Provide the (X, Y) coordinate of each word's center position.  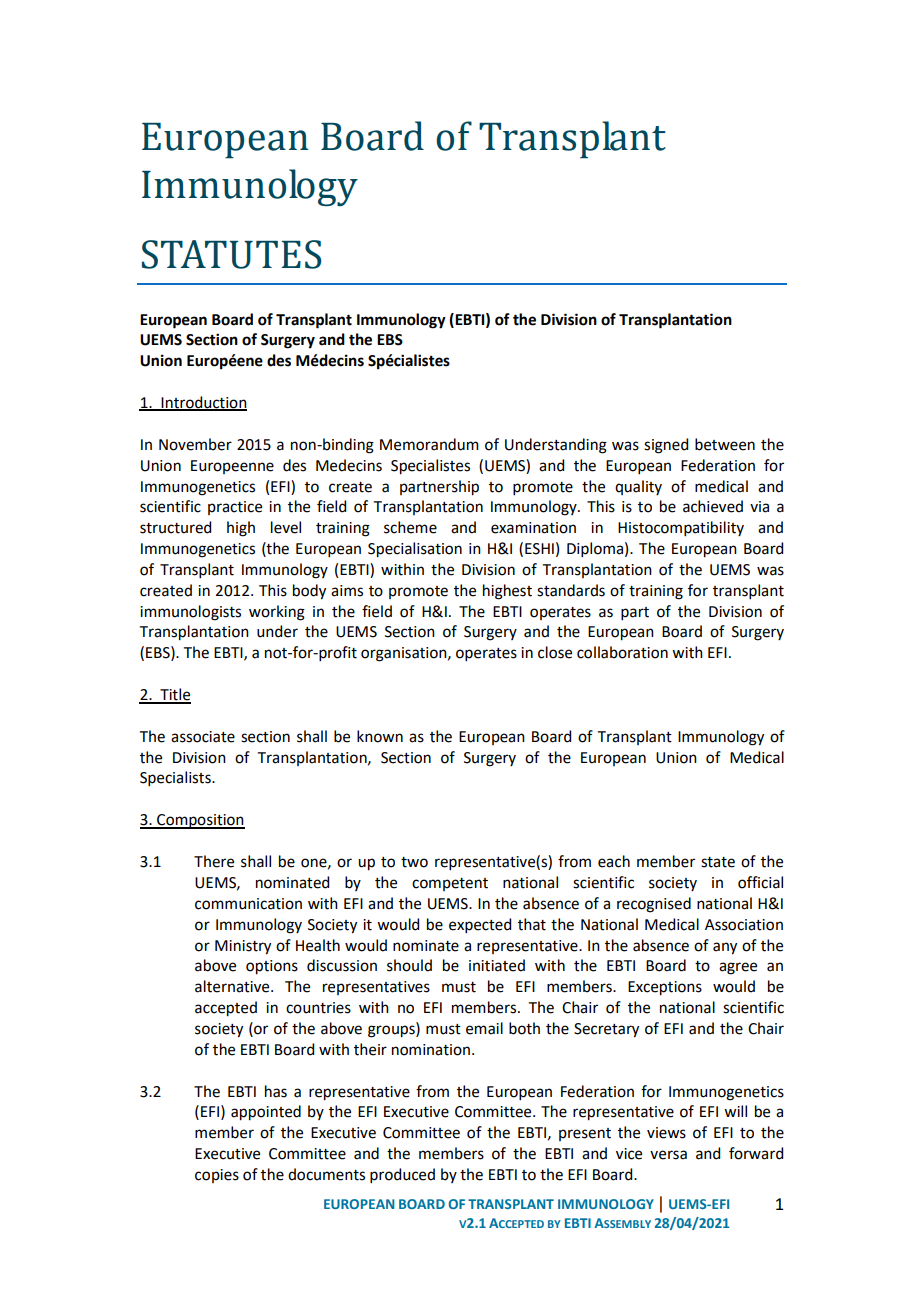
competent (450, 884)
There (214, 861)
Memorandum (429, 444)
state (718, 862)
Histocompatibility (681, 528)
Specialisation (415, 550)
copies (217, 1176)
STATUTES (231, 254)
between (725, 444)
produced (402, 1175)
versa (668, 1155)
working (277, 613)
